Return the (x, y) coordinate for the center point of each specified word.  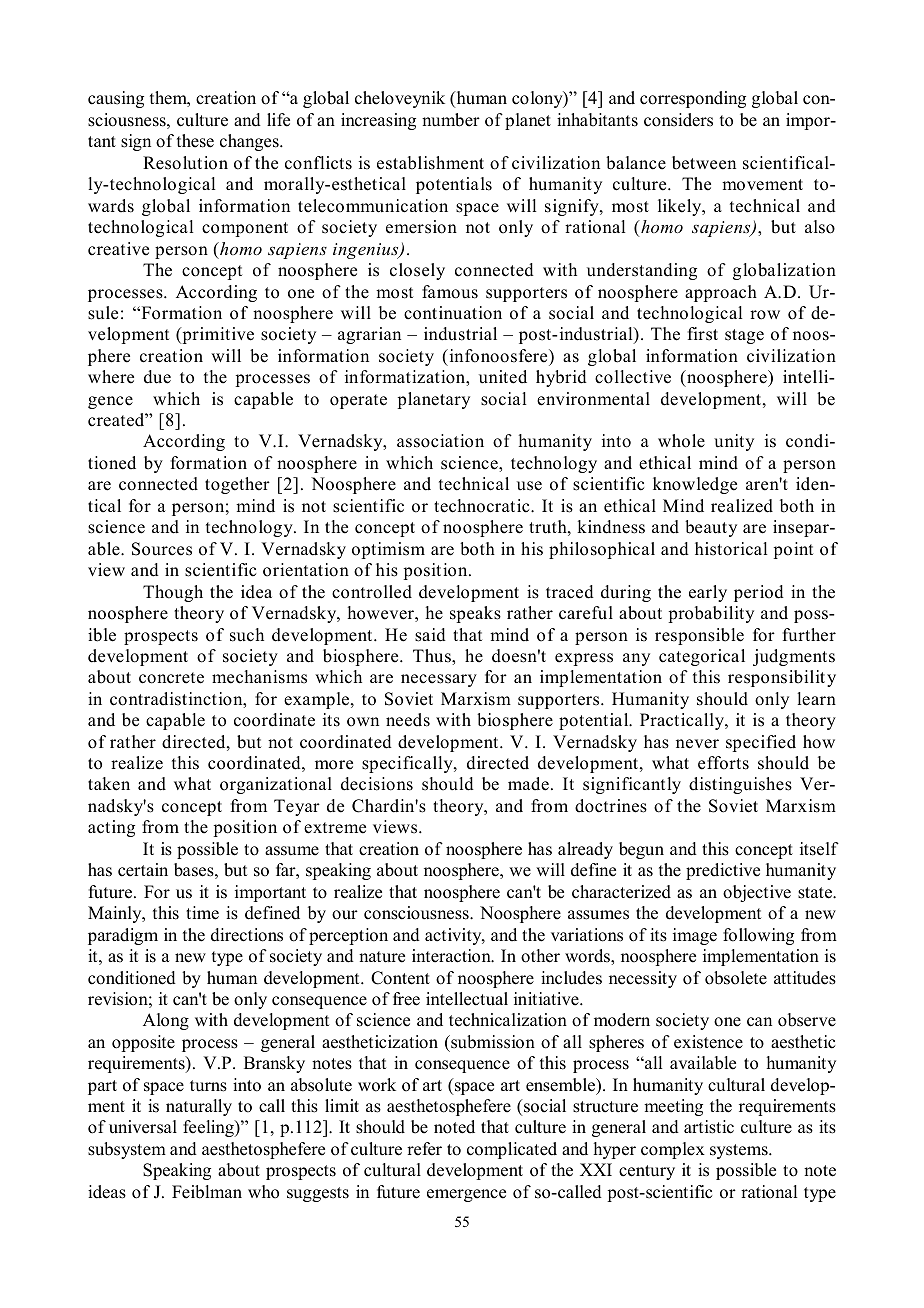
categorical (702, 657)
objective (757, 893)
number (451, 120)
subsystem (127, 1150)
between (704, 163)
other (540, 956)
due (157, 377)
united (503, 377)
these (195, 141)
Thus (433, 656)
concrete (171, 678)
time (202, 913)
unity (734, 442)
